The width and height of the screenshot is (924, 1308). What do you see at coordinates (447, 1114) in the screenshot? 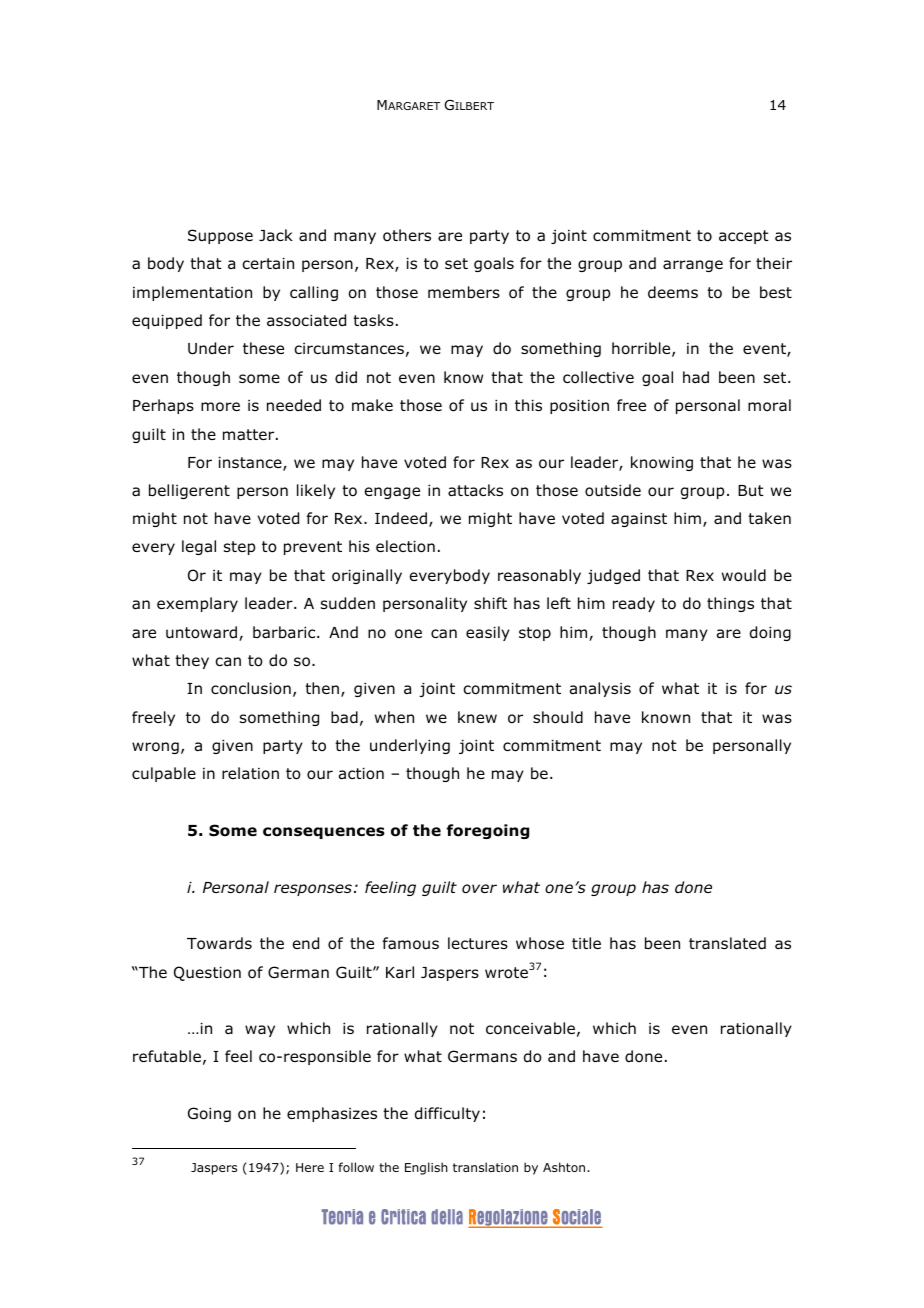
I see `difficulty` at bounding box center [447, 1114].
